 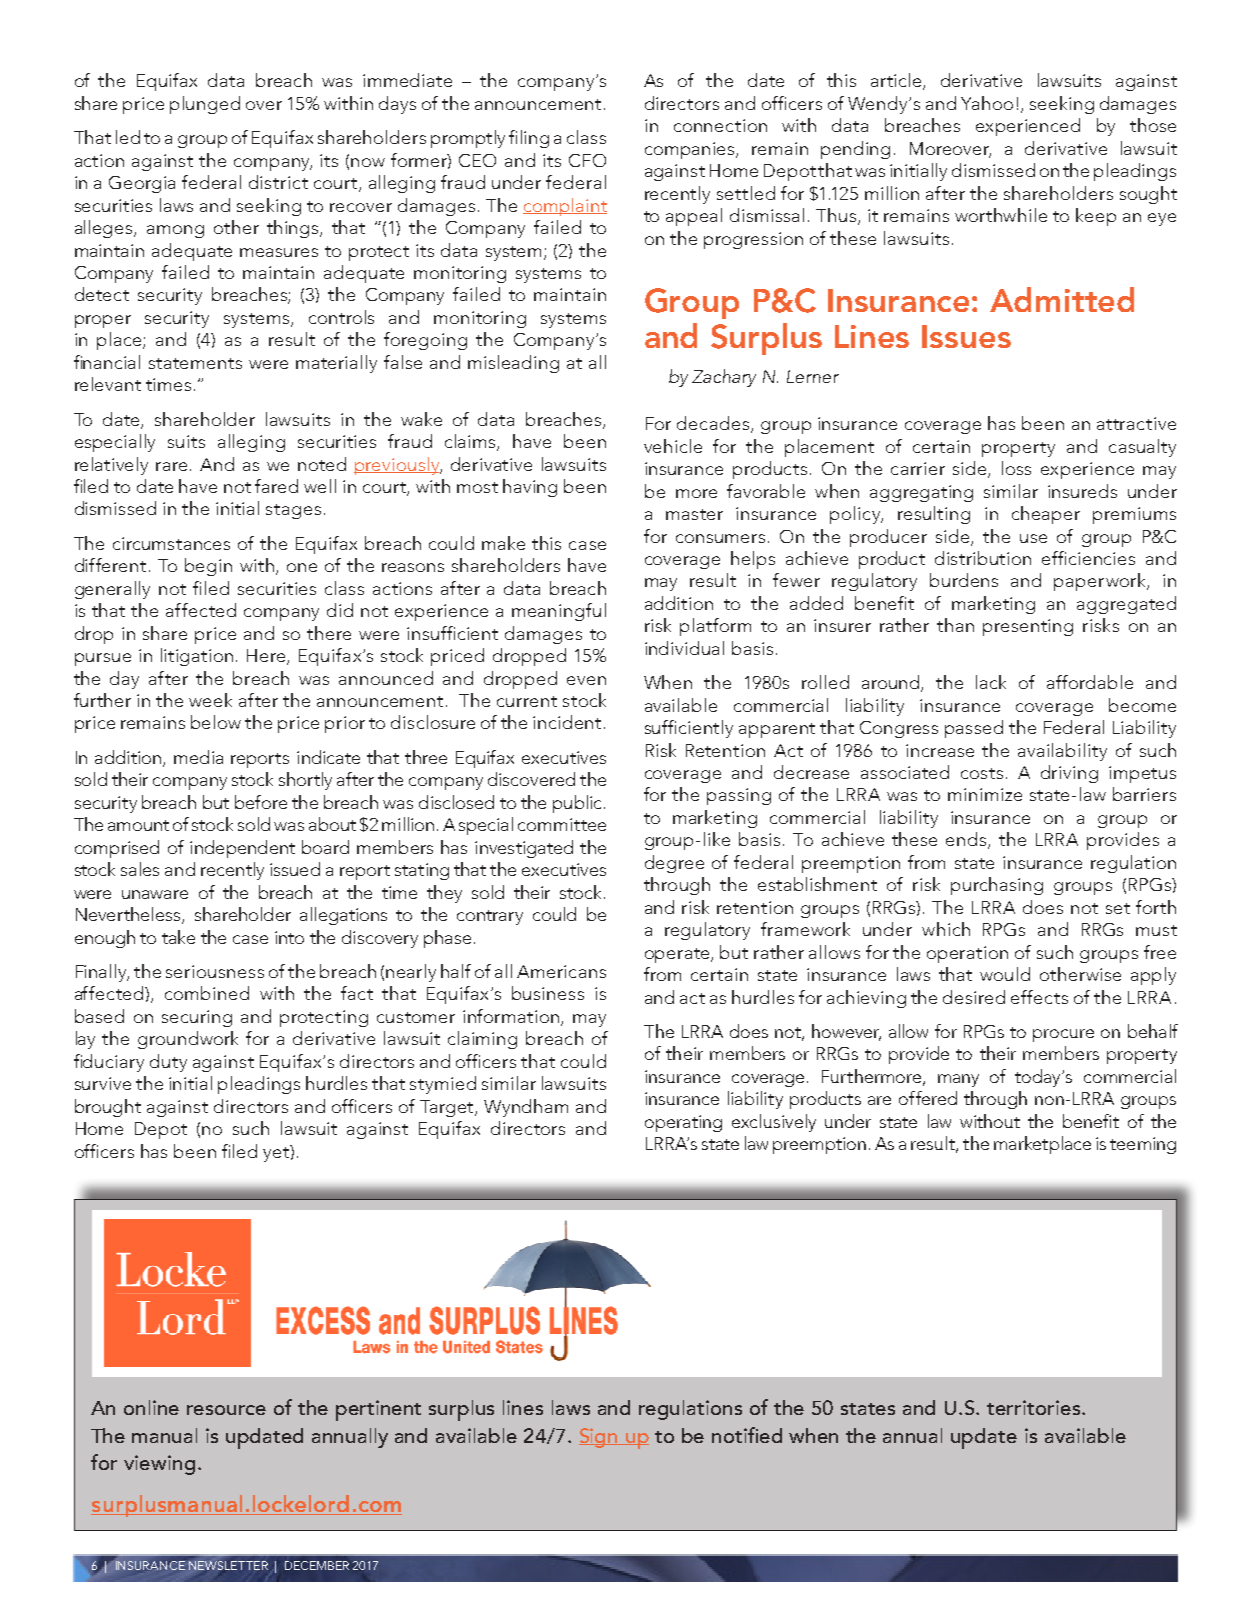 I want to click on Sign, so click(x=599, y=1438).
